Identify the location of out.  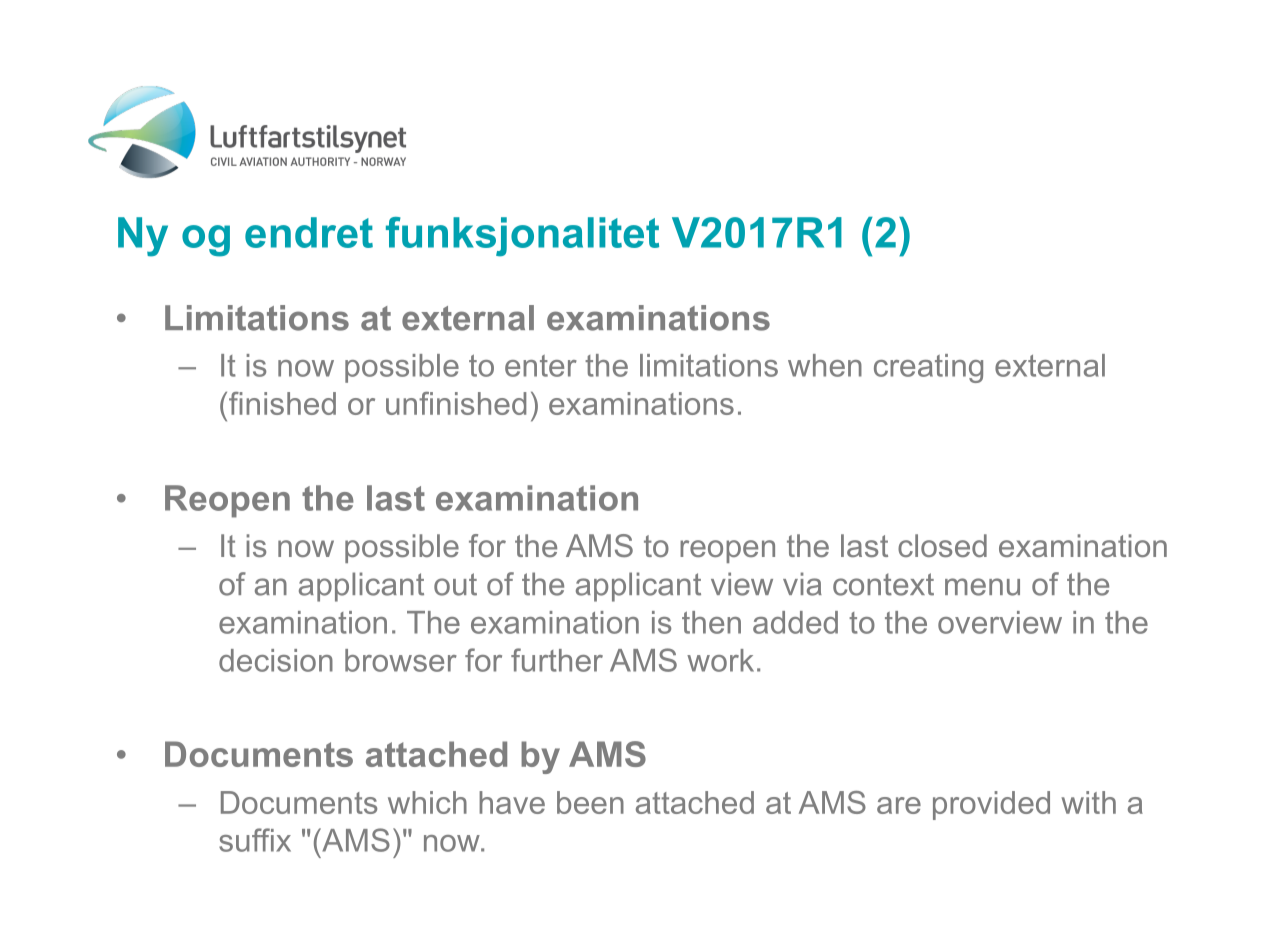
(455, 584).
